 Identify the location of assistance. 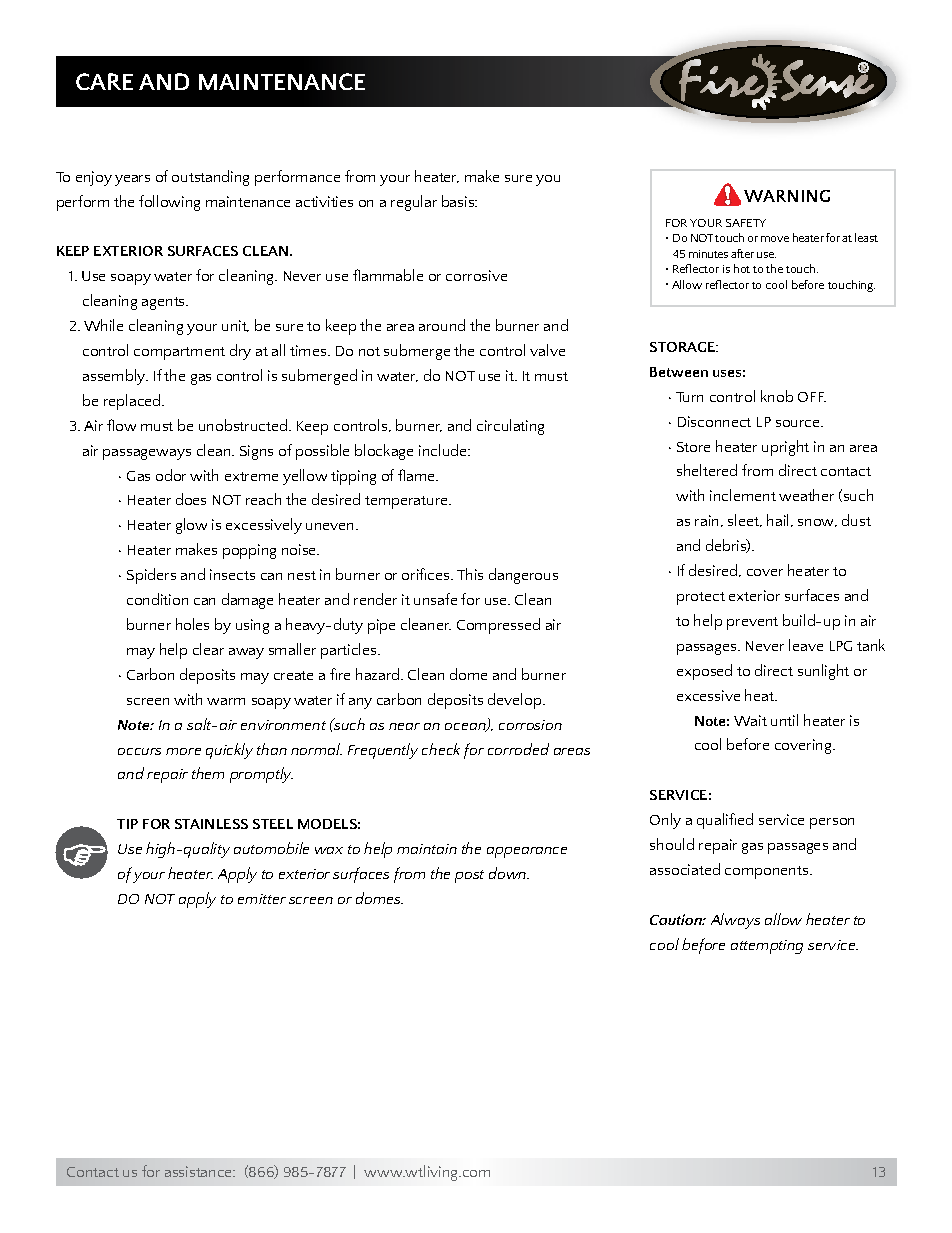
(200, 1171).
